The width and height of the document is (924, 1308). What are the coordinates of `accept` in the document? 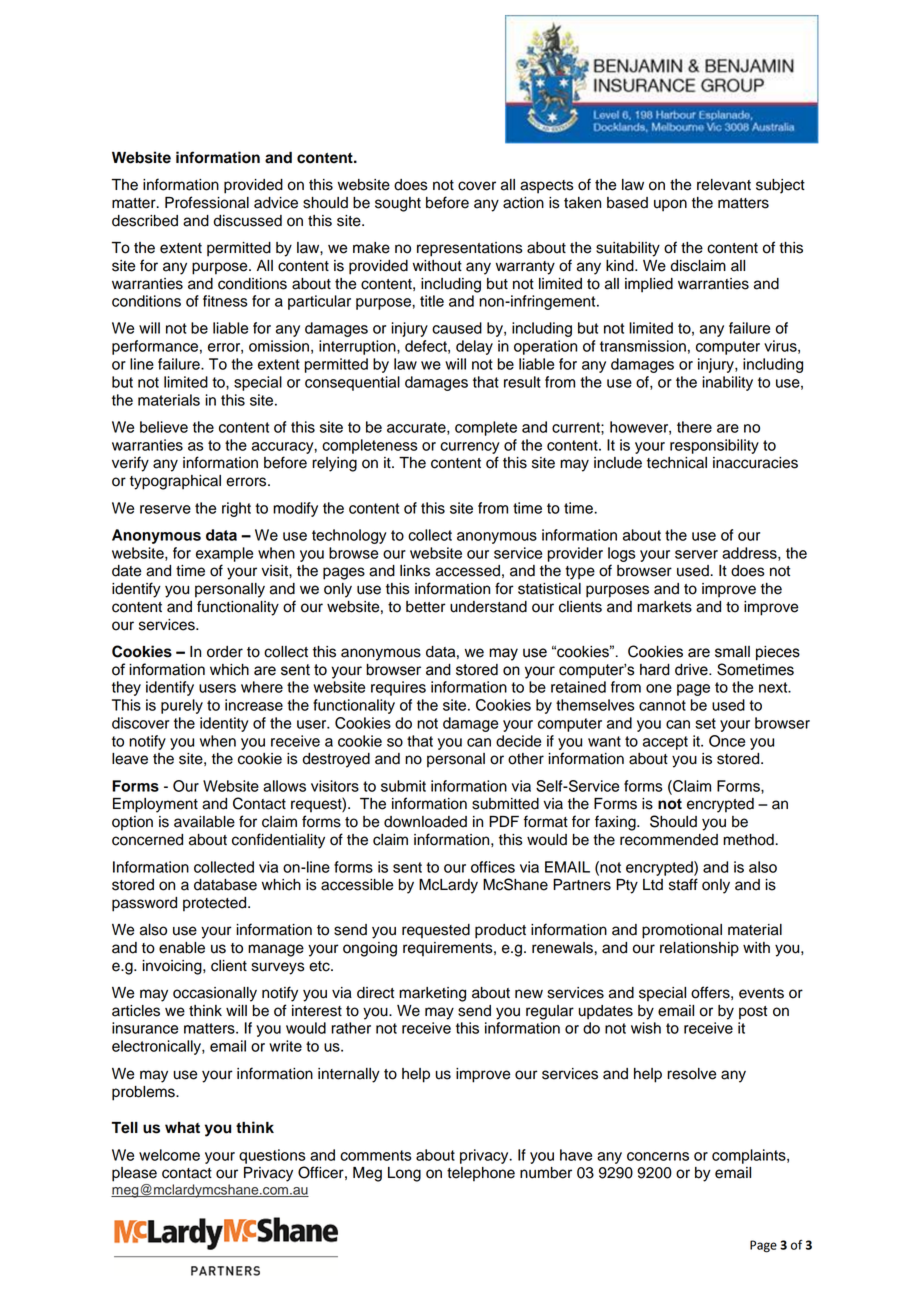 It's located at (665, 743).
